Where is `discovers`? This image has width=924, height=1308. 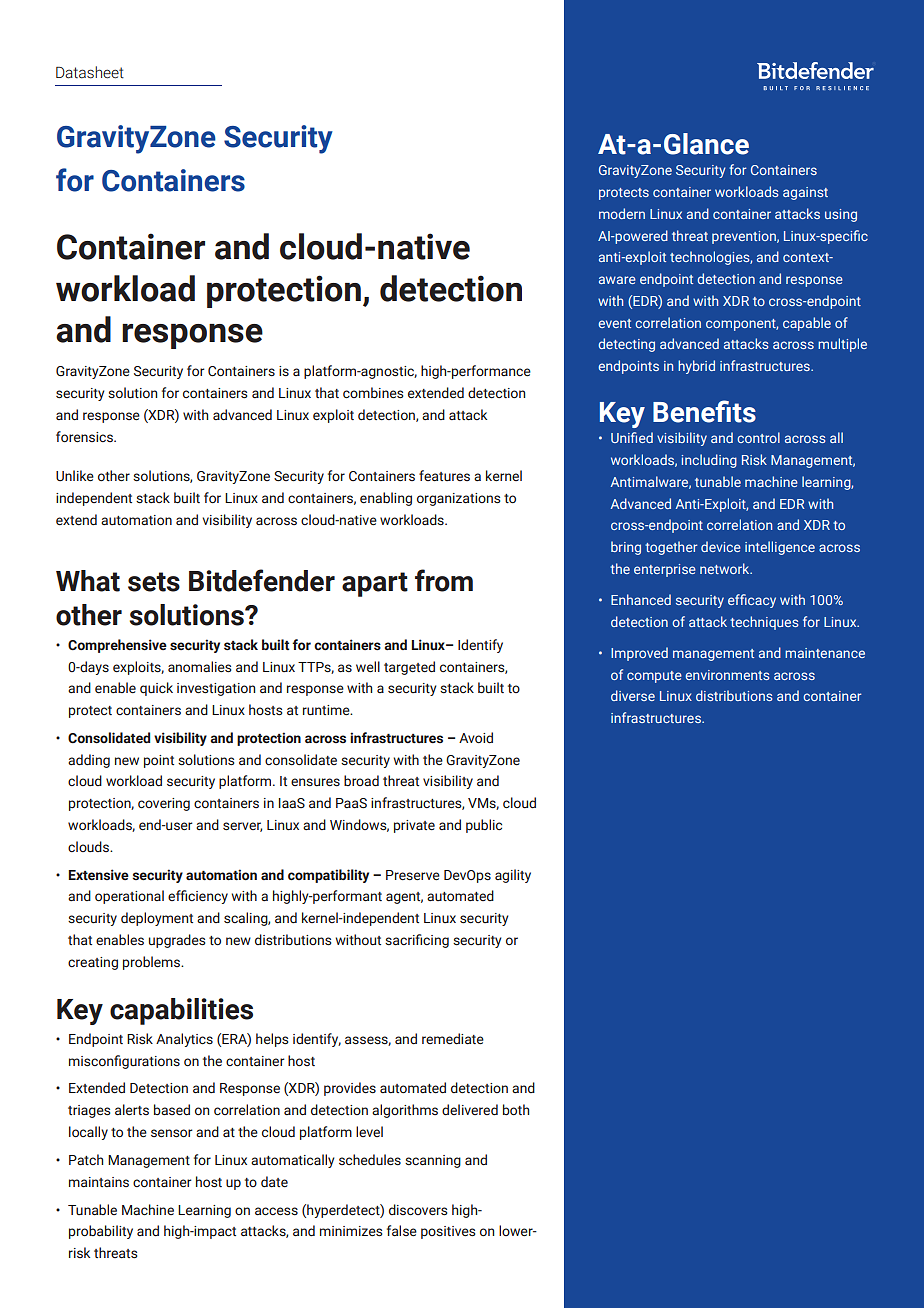 discovers is located at coordinates (418, 1210).
